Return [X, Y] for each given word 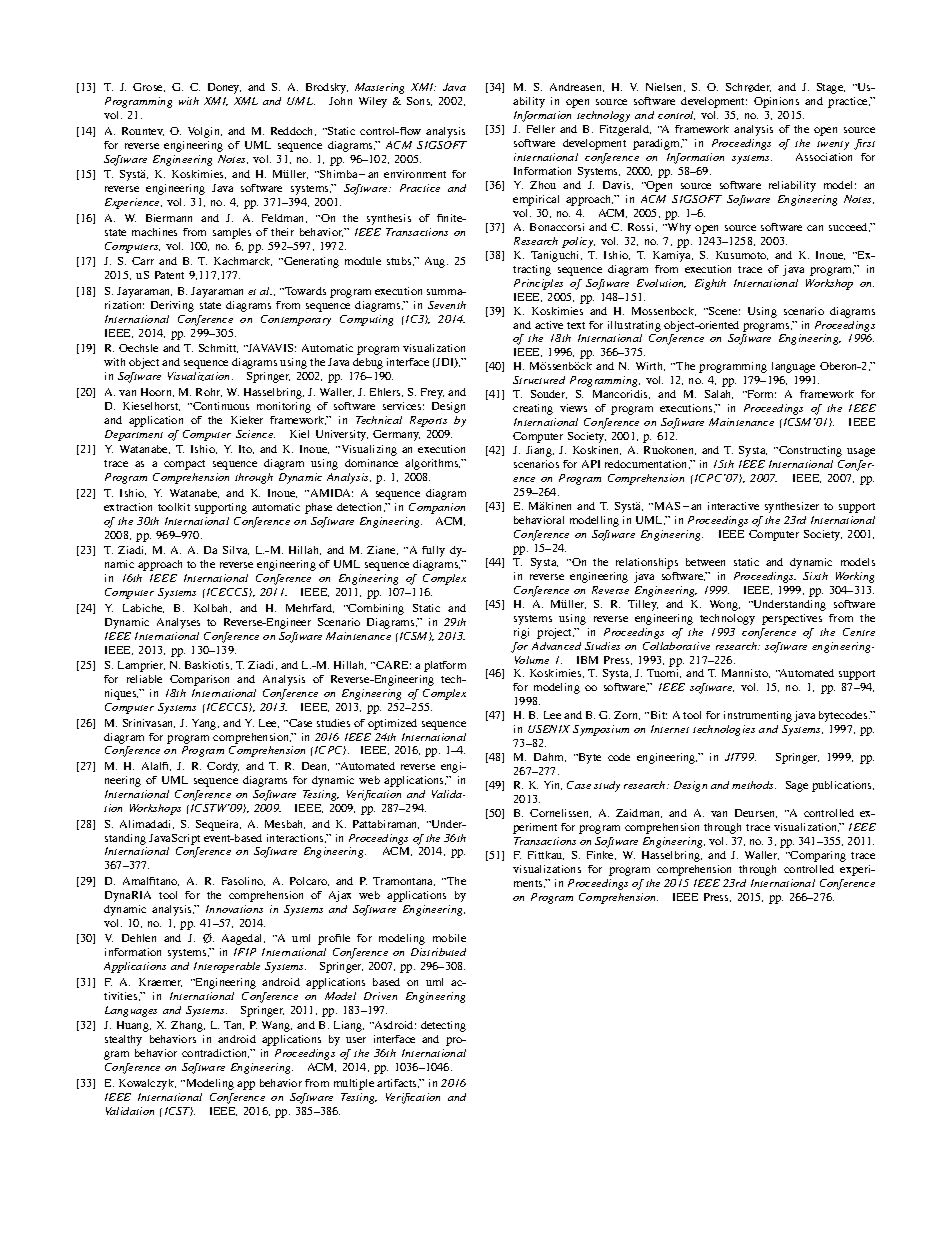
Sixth [815, 576]
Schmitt [218, 348]
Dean [315, 766]
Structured [539, 380]
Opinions [776, 102]
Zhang [188, 1026]
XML [246, 101]
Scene [723, 311]
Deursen [756, 813]
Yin [553, 785]
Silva [236, 550]
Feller [541, 129]
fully [433, 551]
